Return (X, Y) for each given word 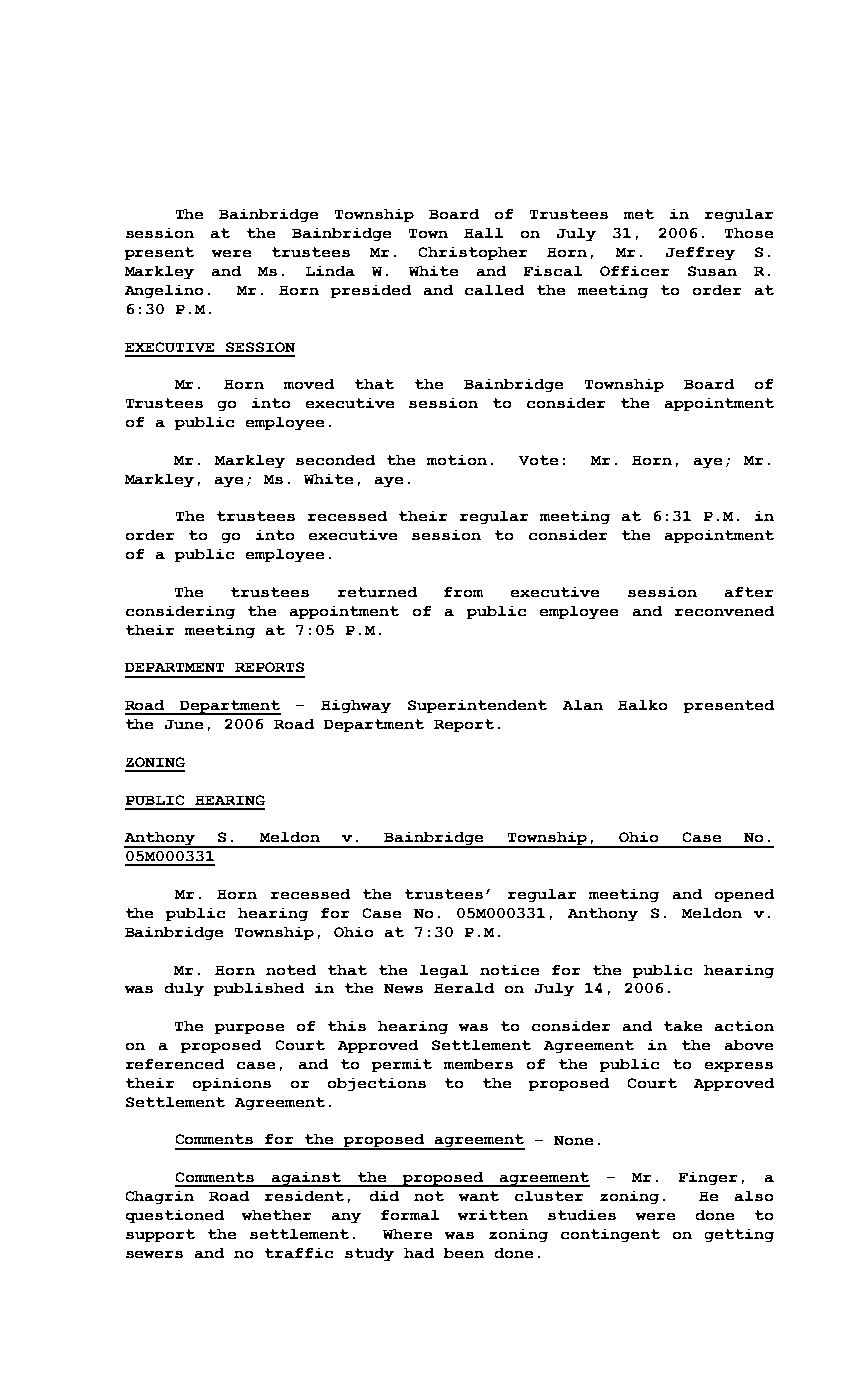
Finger (708, 1178)
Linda (330, 271)
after (749, 592)
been (464, 1253)
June (184, 724)
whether (276, 1215)
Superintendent (477, 706)
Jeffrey (700, 253)
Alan (583, 705)
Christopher (473, 253)
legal (444, 971)
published (259, 989)
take (683, 1026)
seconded (335, 460)
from (463, 592)
